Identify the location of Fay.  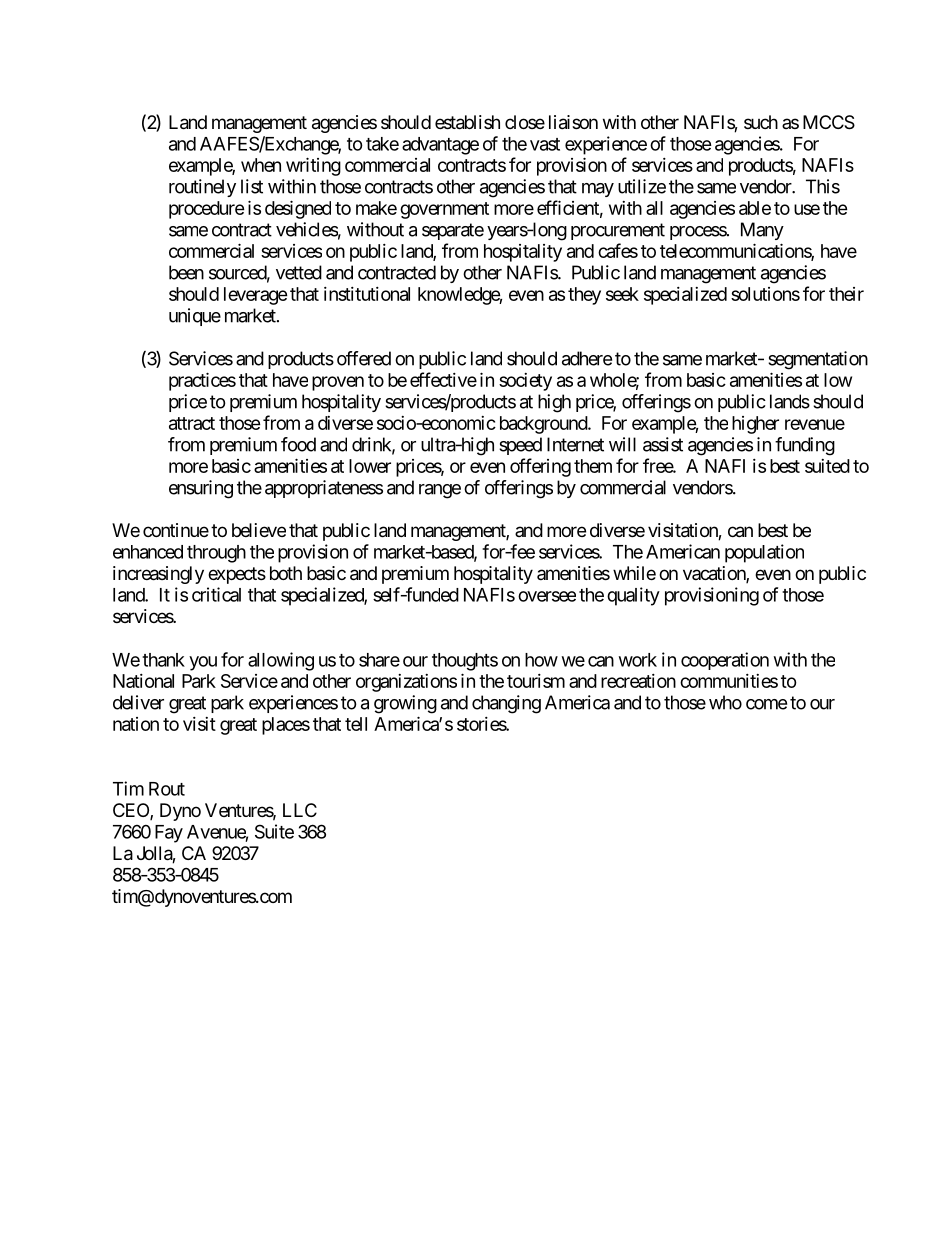
(169, 834).
